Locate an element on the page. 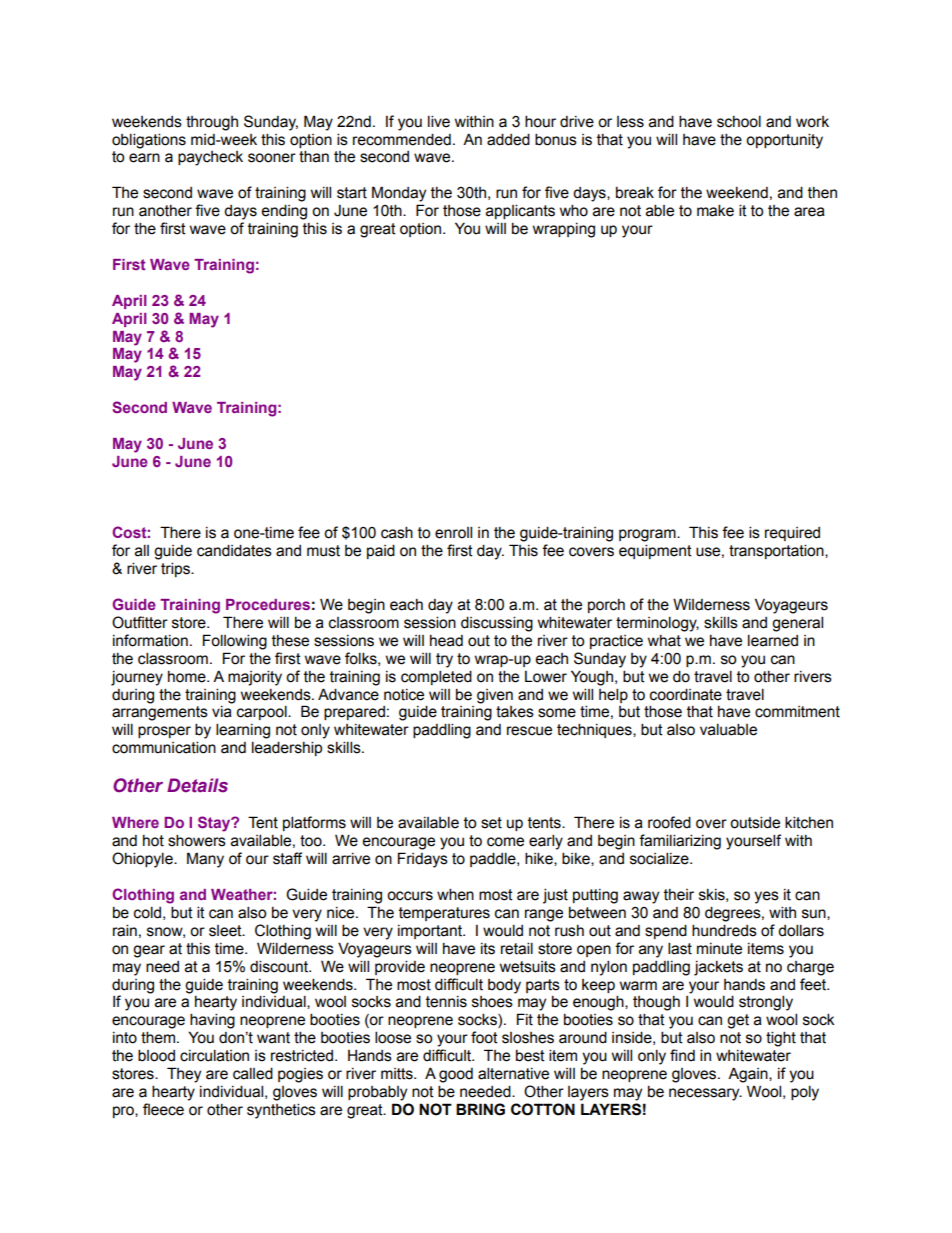  school is located at coordinates (739, 121).
